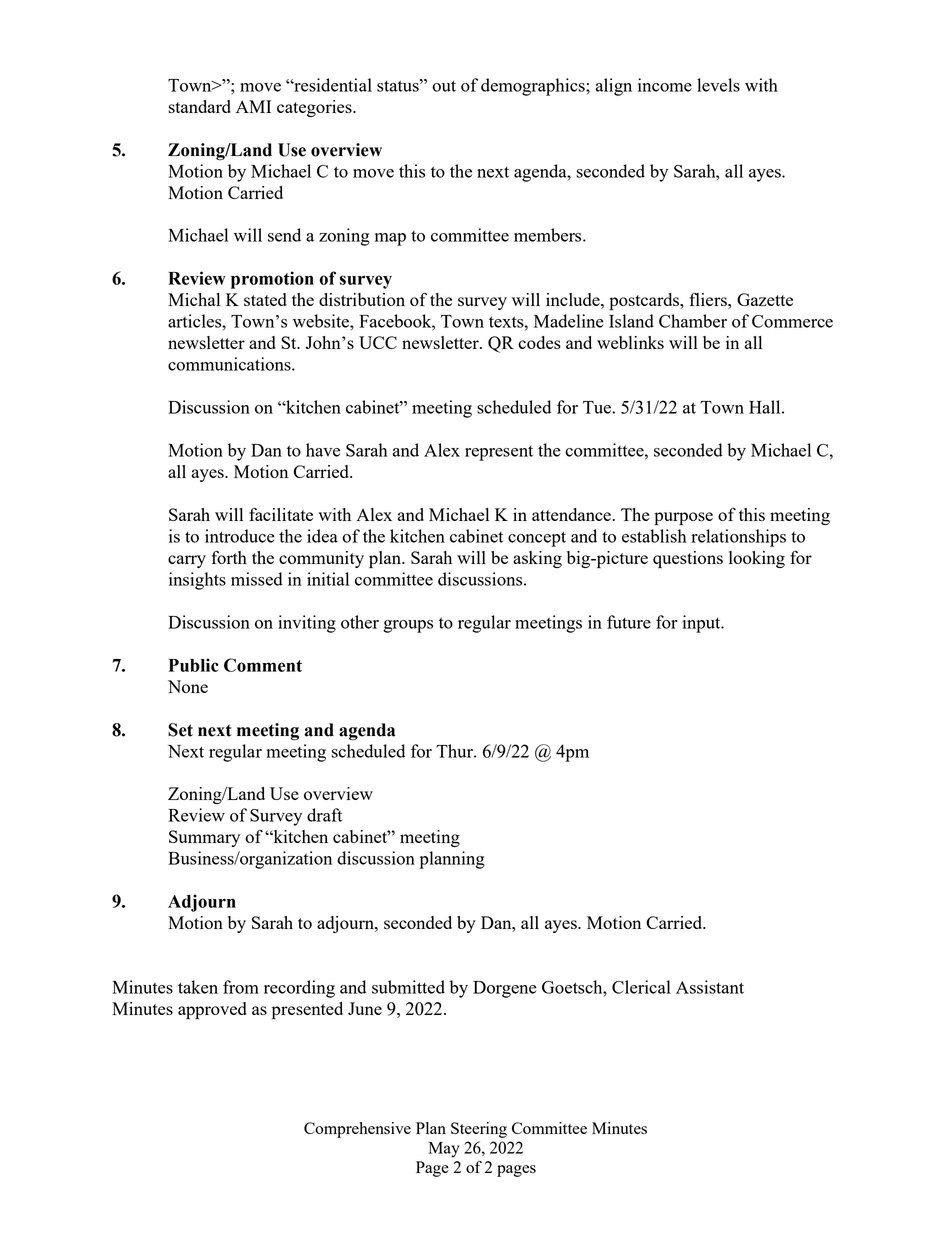 Image resolution: width=952 pixels, height=1233 pixels. What do you see at coordinates (357, 1130) in the document?
I see `Comprehensive` at bounding box center [357, 1130].
